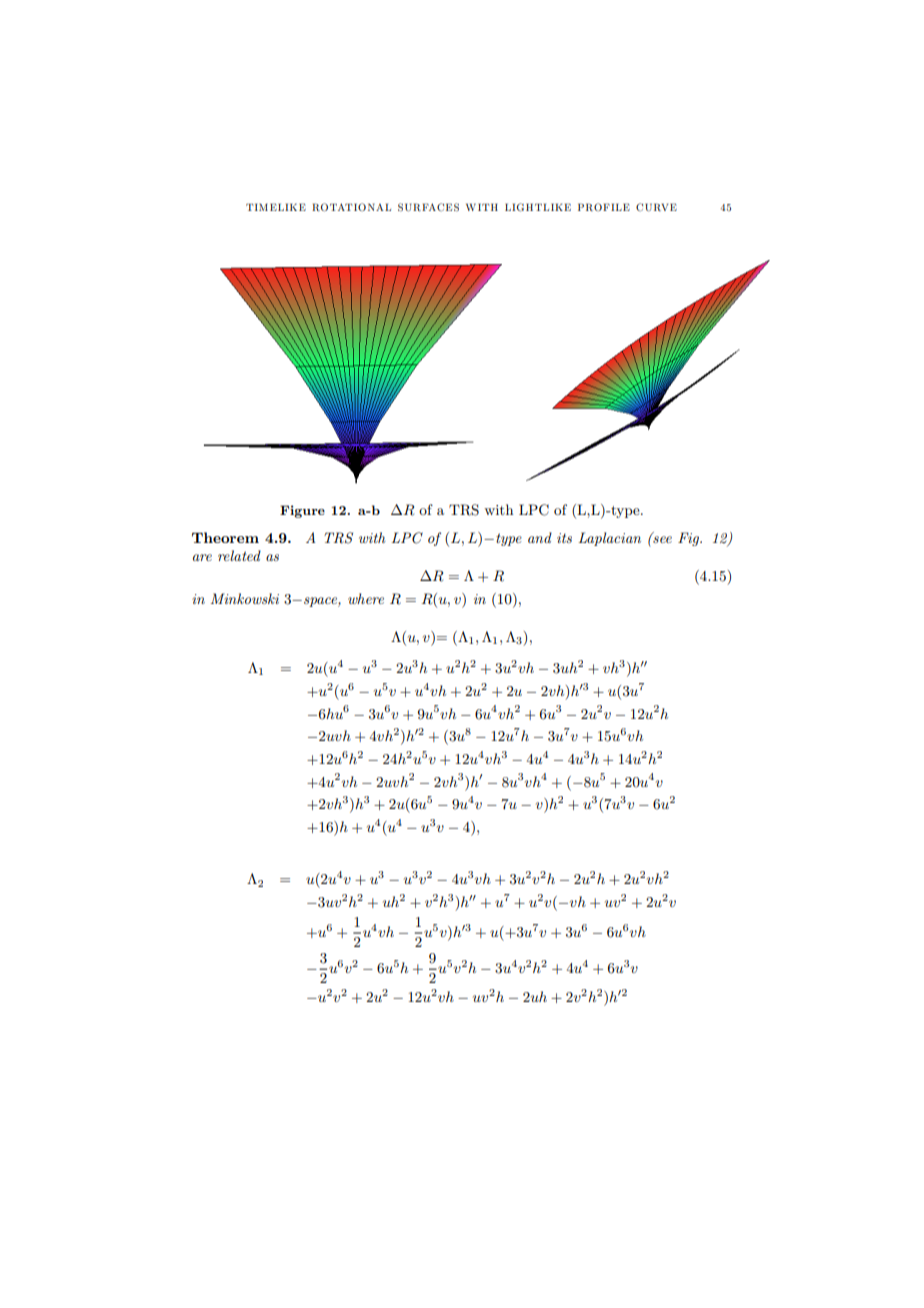 This image has height=1308, width=924. Describe the element at coordinates (656, 207) in the image. I see `CURVE` at that location.
